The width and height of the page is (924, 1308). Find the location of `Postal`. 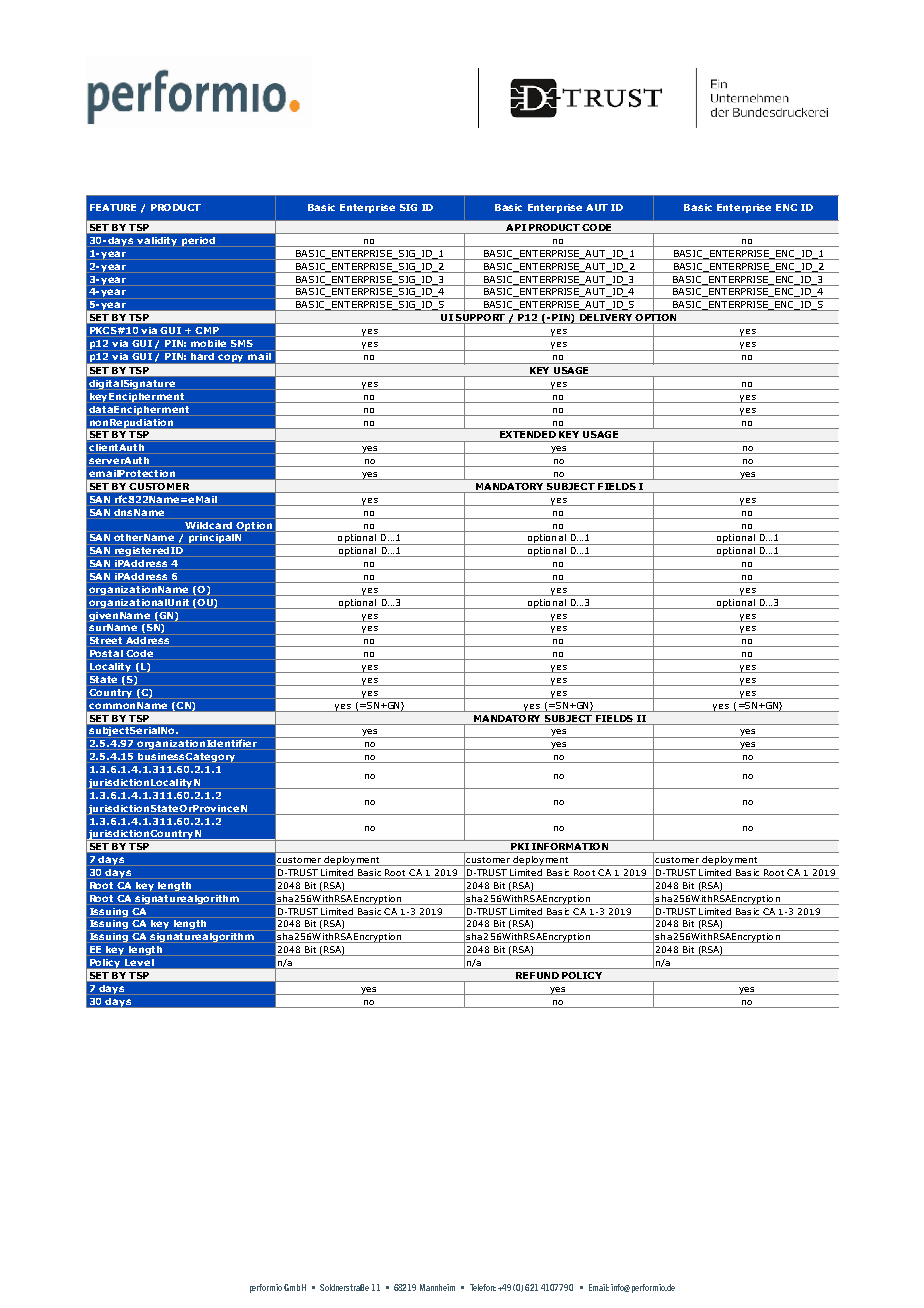

Postal is located at coordinates (106, 653).
